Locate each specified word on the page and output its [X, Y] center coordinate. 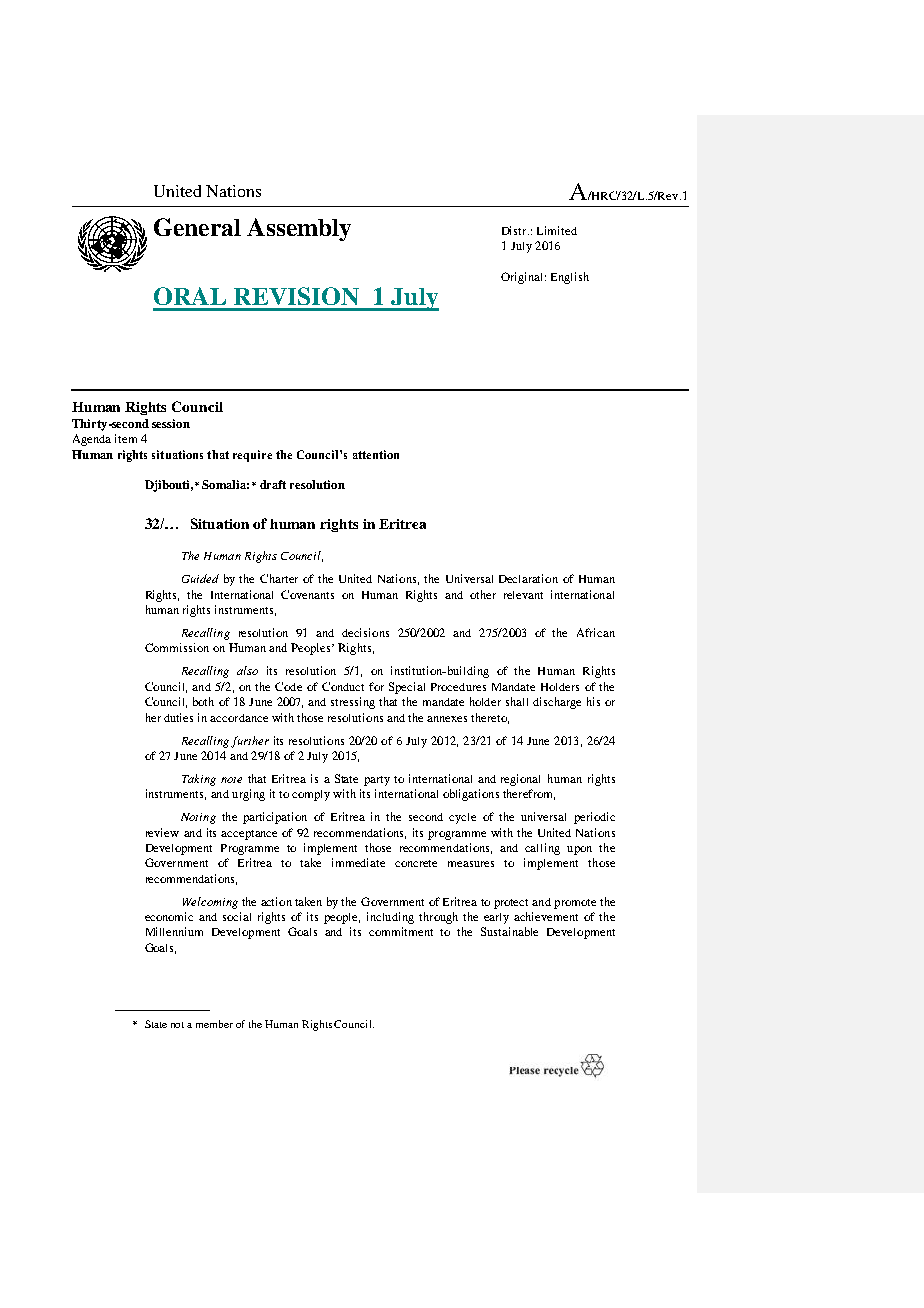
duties [178, 717]
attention [376, 454]
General [197, 227]
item [126, 438]
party [377, 781]
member [214, 1024]
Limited [557, 230]
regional [520, 780]
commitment [401, 931]
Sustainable [509, 931]
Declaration [528, 578]
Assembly [299, 229]
